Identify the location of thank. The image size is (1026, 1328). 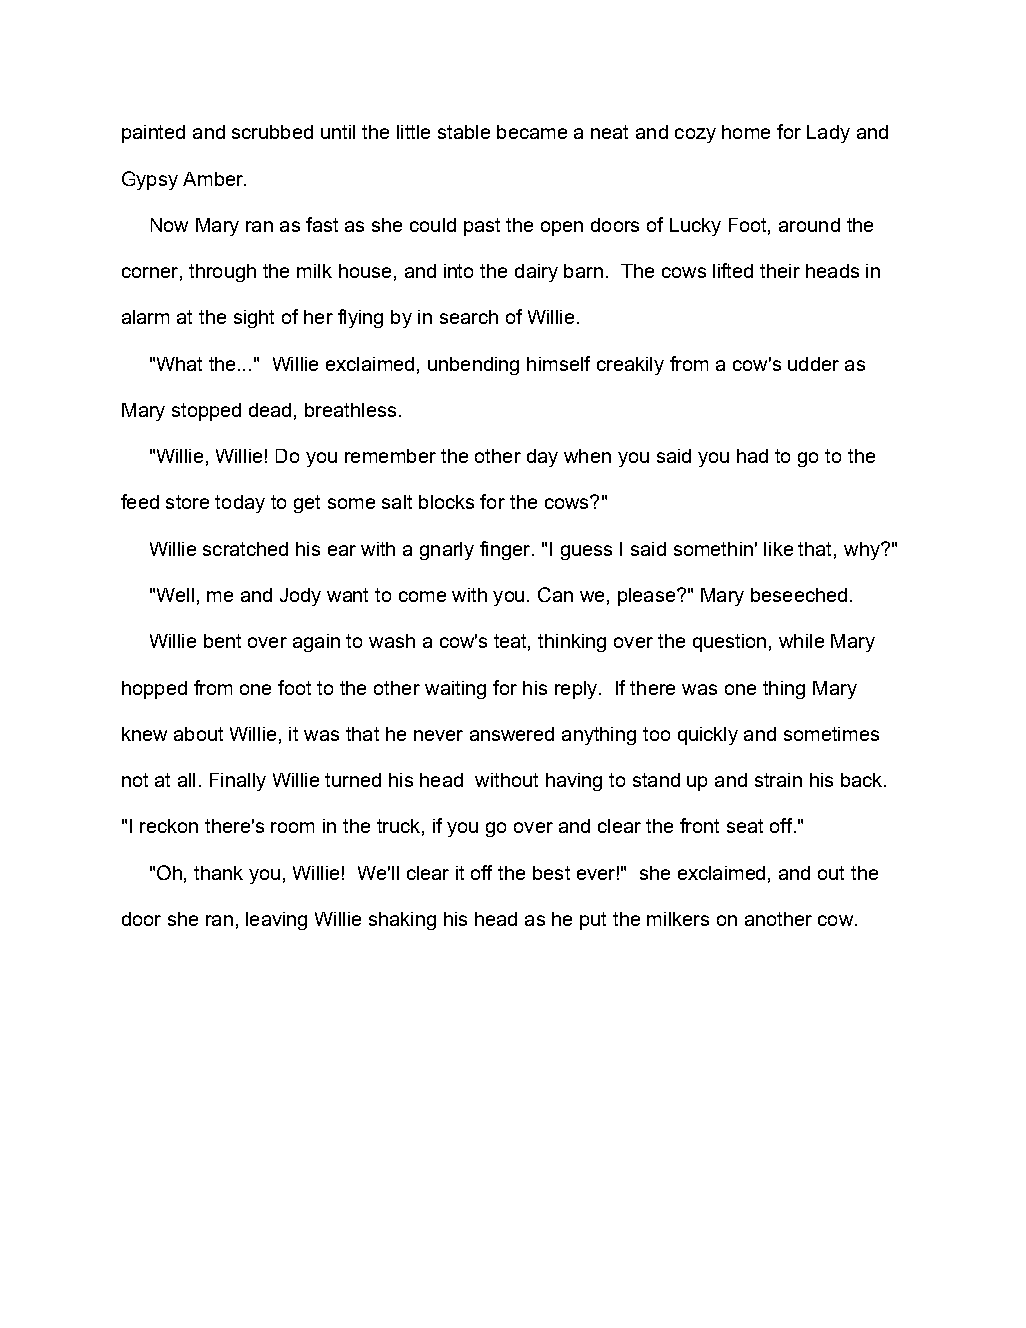
(218, 873).
